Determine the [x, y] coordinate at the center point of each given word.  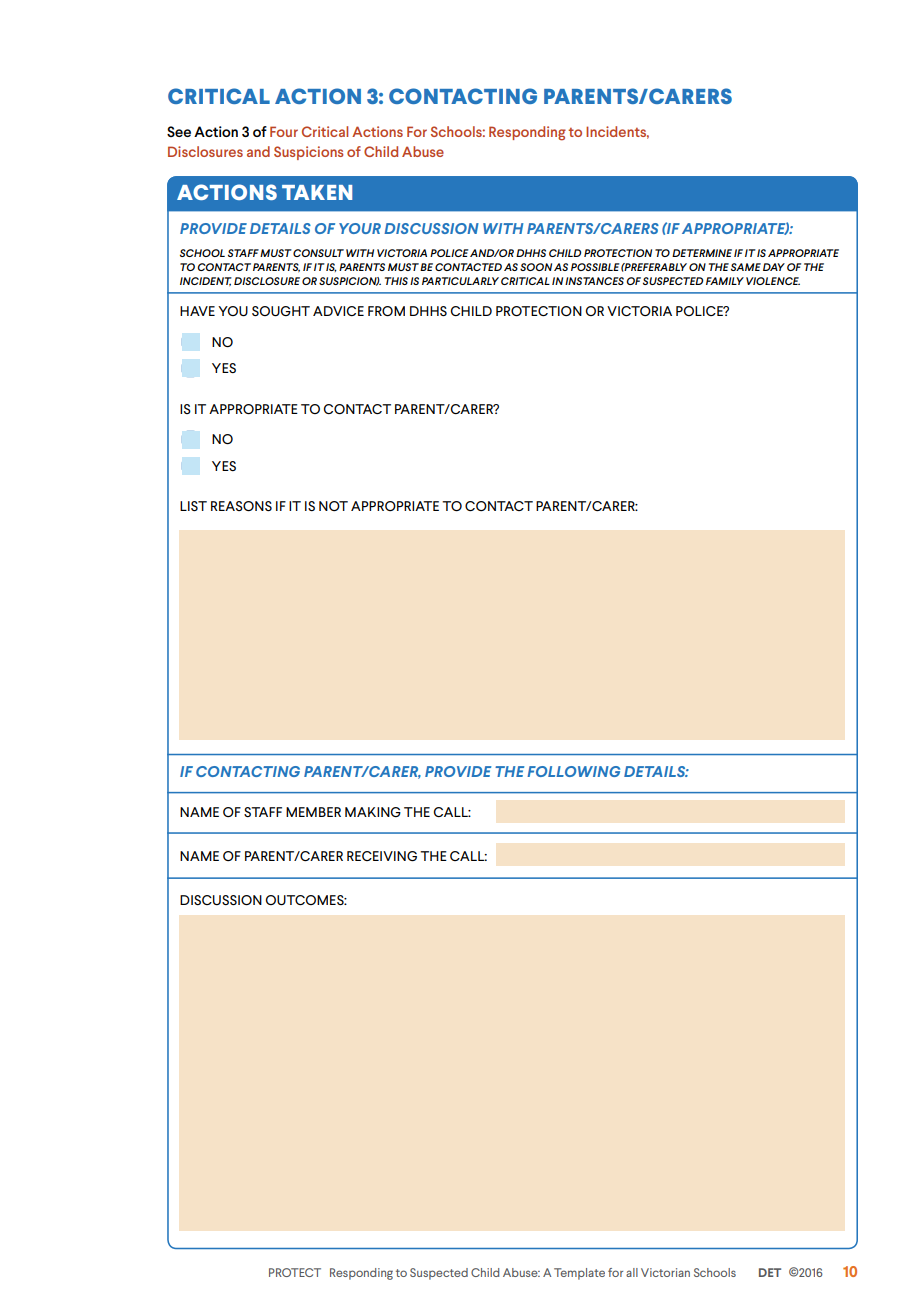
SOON [536, 267]
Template [579, 1274]
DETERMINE [702, 253]
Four [284, 131]
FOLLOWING [573, 771]
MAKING [373, 812]
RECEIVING [382, 856]
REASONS [241, 506]
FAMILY [725, 281]
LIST [193, 506]
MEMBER [313, 812]
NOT [333, 506]
